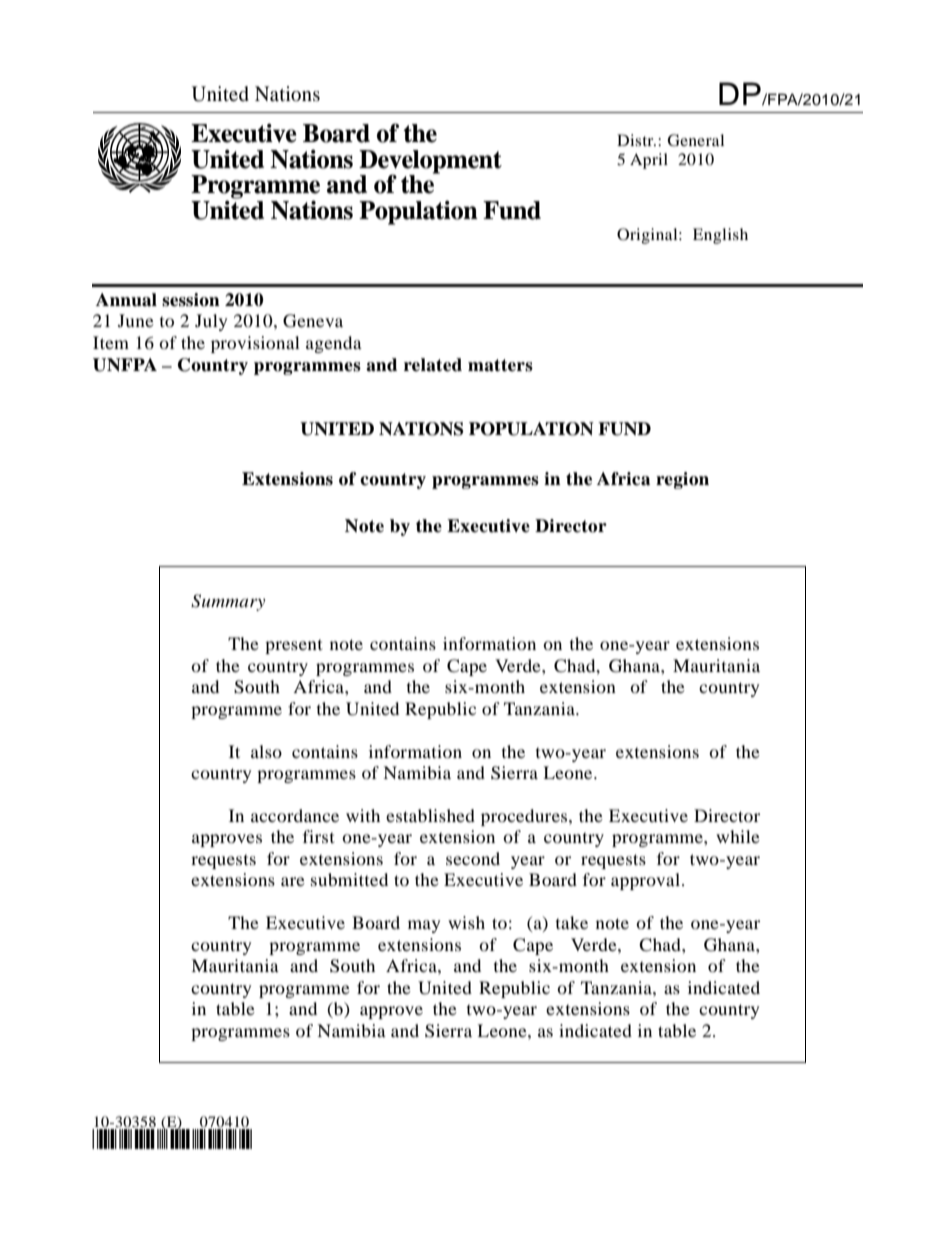 This screenshot has width=952, height=1233. I want to click on April, so click(649, 161).
